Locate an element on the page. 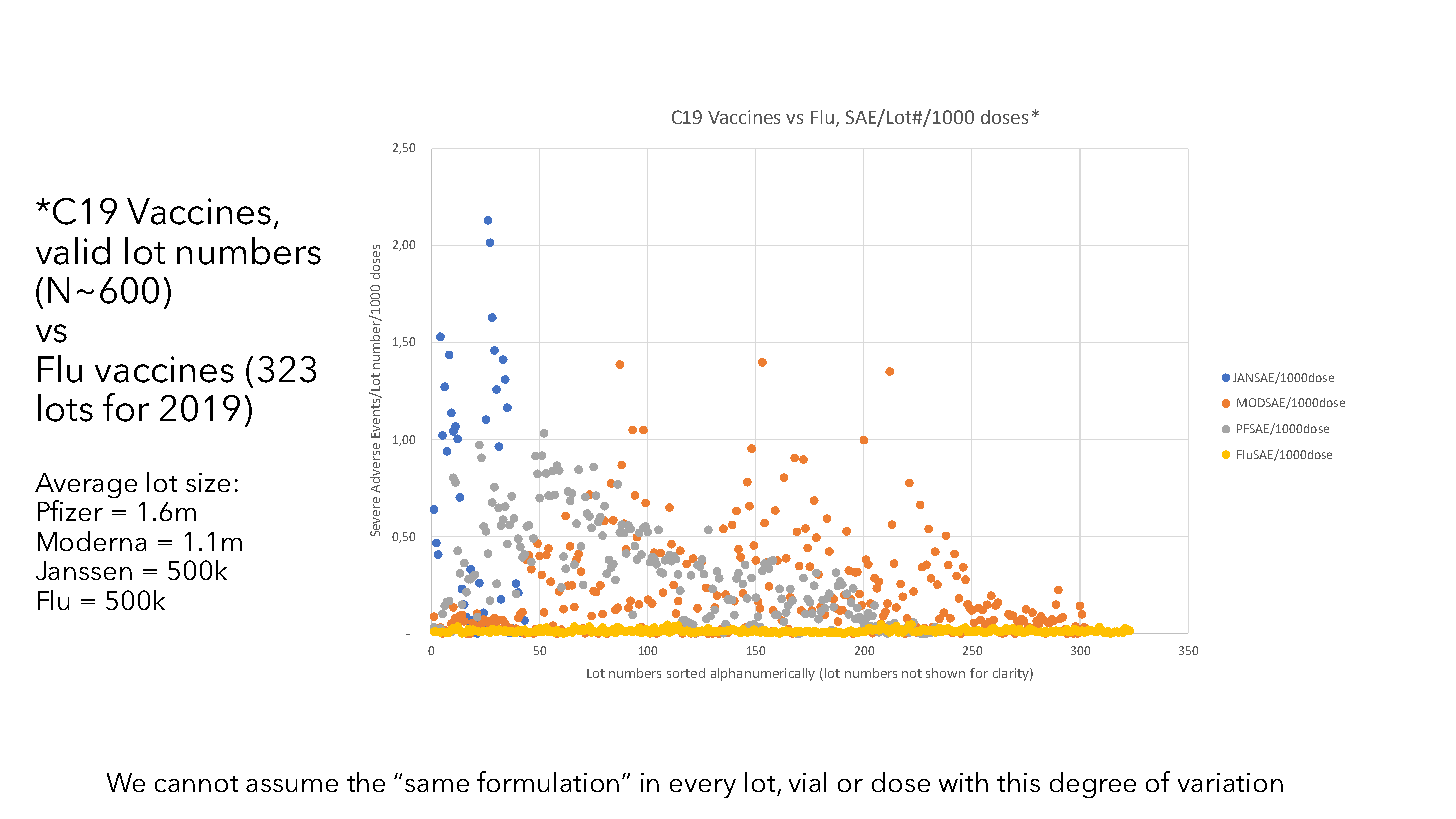  cannot is located at coordinates (196, 784).
